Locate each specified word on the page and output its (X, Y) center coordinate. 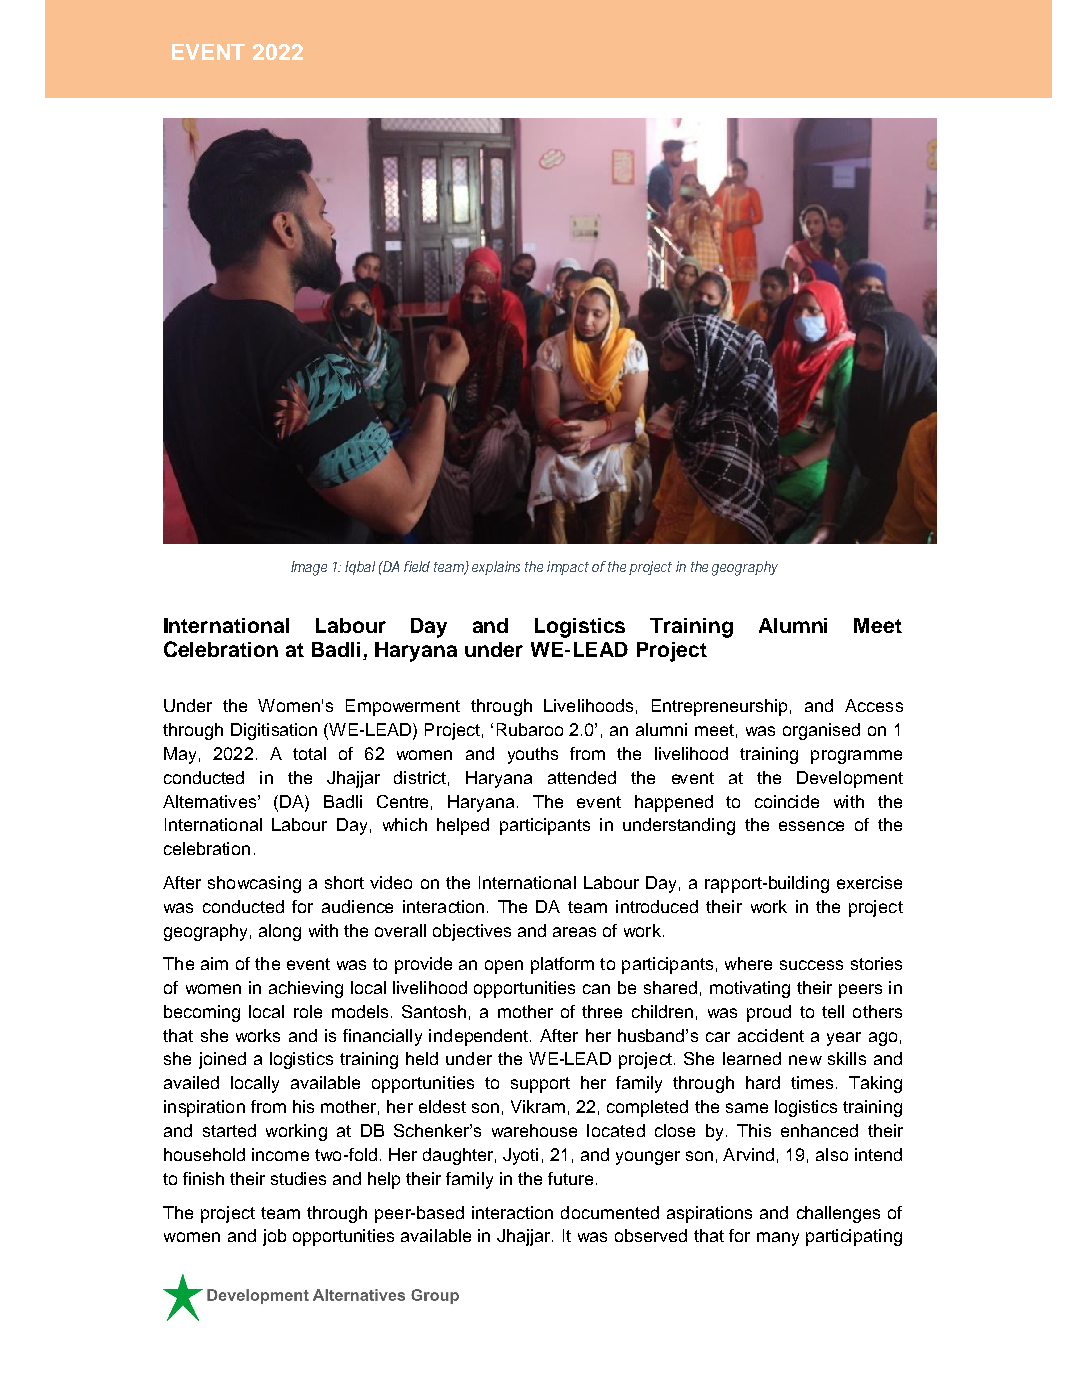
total (309, 753)
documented (610, 1212)
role (308, 1011)
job (274, 1237)
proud (769, 1013)
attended (582, 777)
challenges (838, 1214)
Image (309, 568)
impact (568, 568)
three (602, 1011)
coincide (787, 801)
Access (874, 705)
